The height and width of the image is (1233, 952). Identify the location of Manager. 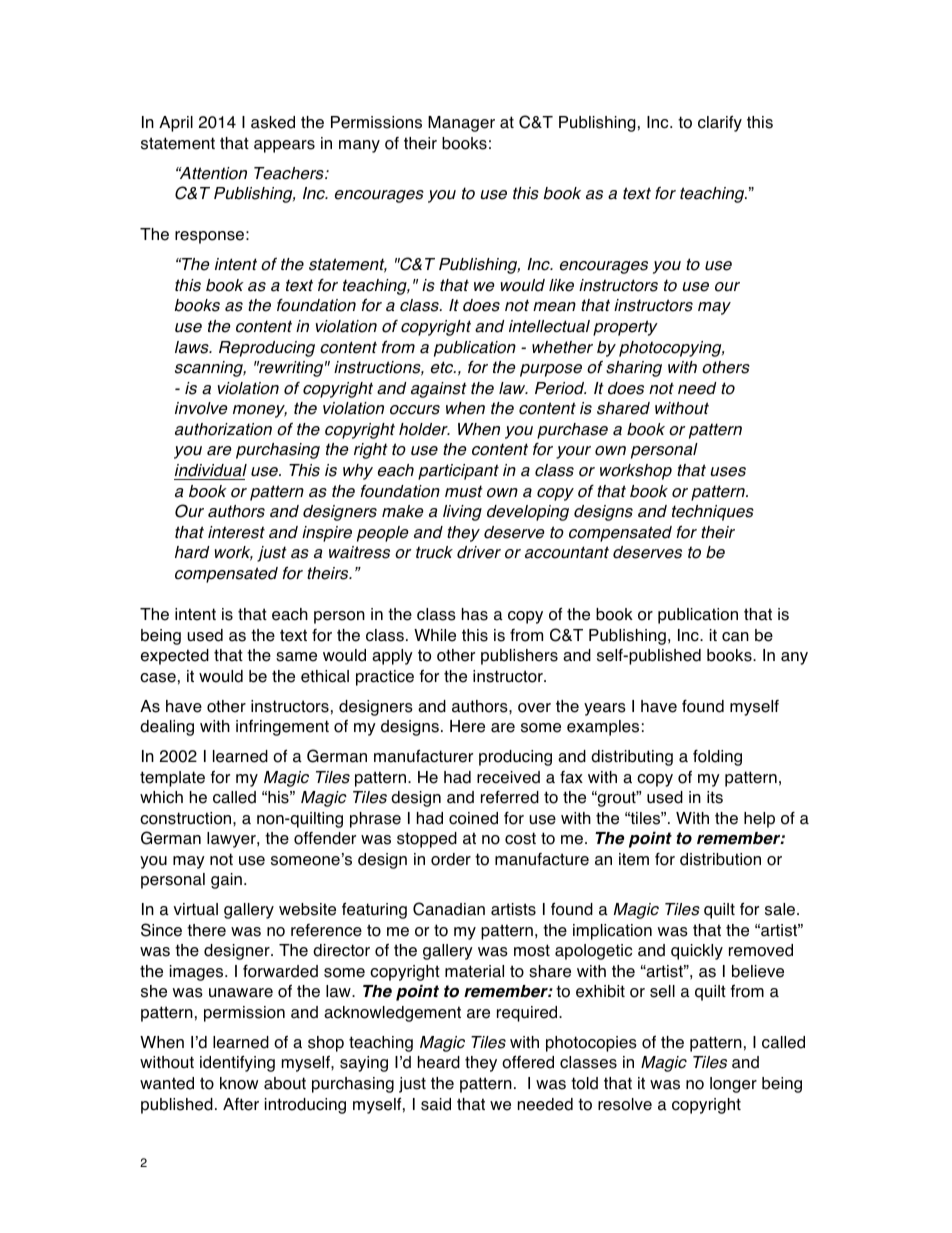
(461, 124).
